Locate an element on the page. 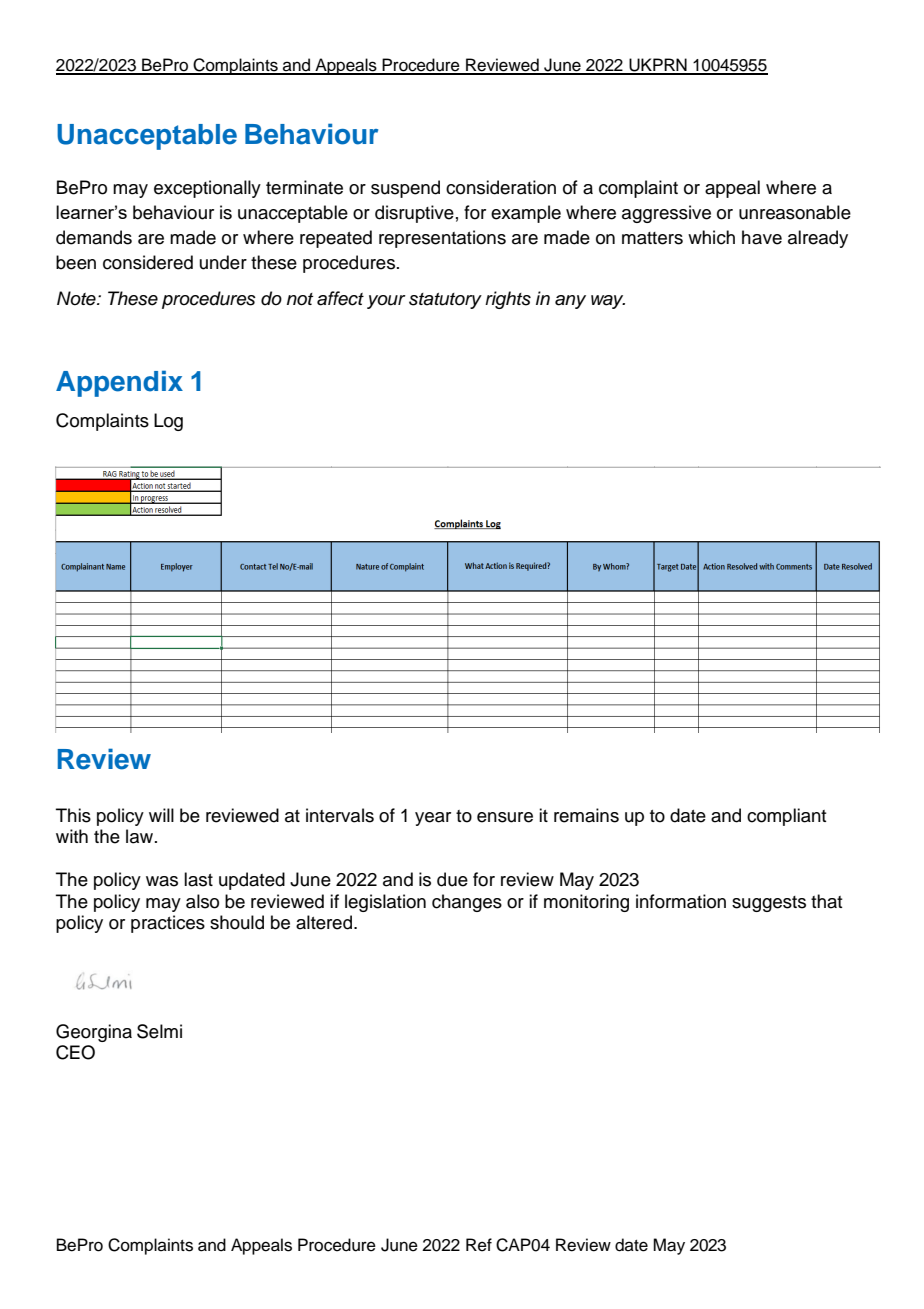 The width and height of the page is (924, 1309). Georgina is located at coordinates (94, 1033).
